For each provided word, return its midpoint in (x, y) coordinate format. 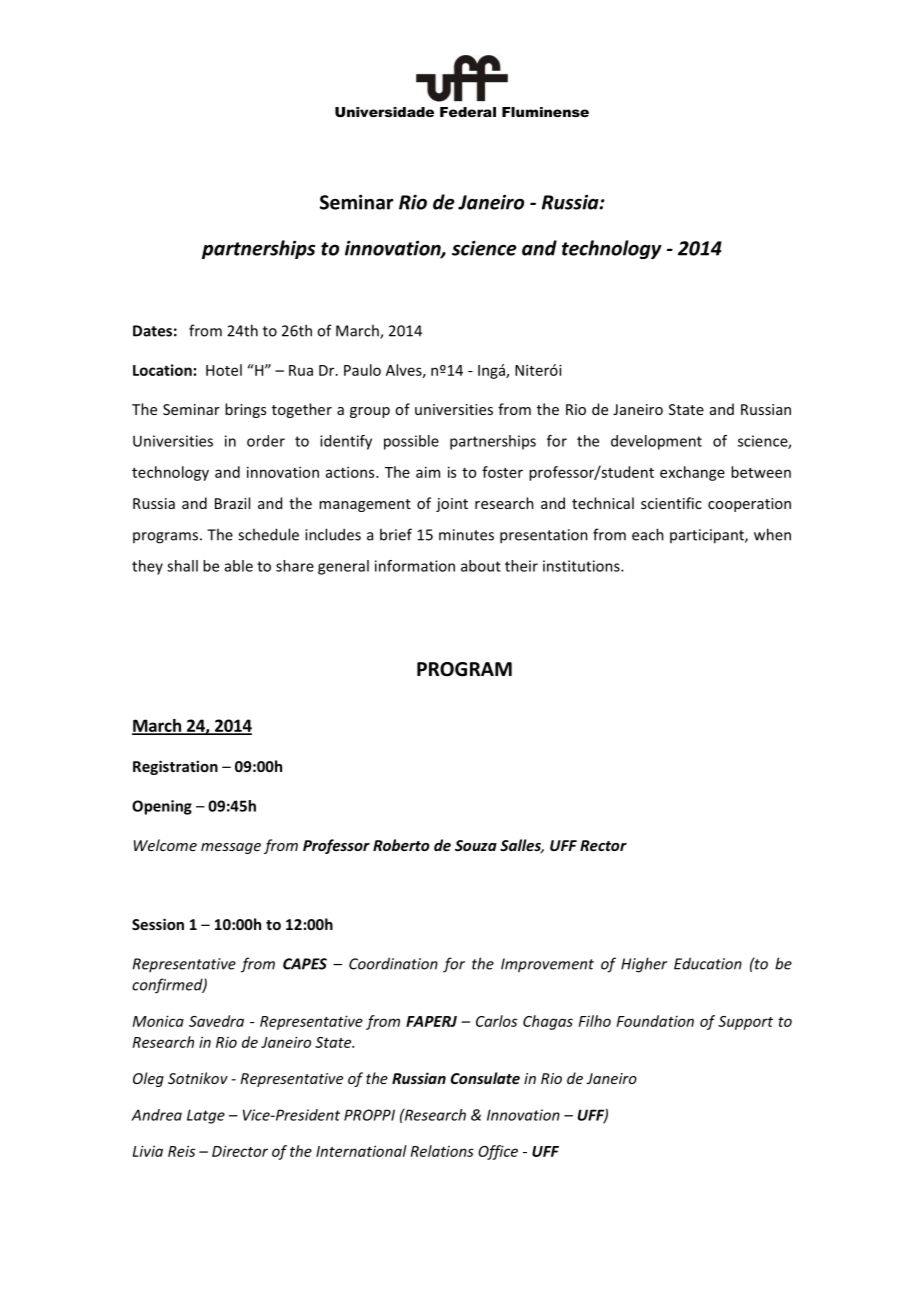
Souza (476, 845)
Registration (175, 767)
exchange (692, 473)
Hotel (224, 370)
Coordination (393, 963)
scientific (671, 503)
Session (158, 924)
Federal (468, 112)
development (656, 442)
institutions (582, 566)
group (370, 412)
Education (708, 963)
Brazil (232, 503)
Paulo (362, 370)
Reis (181, 1151)
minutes (466, 535)
